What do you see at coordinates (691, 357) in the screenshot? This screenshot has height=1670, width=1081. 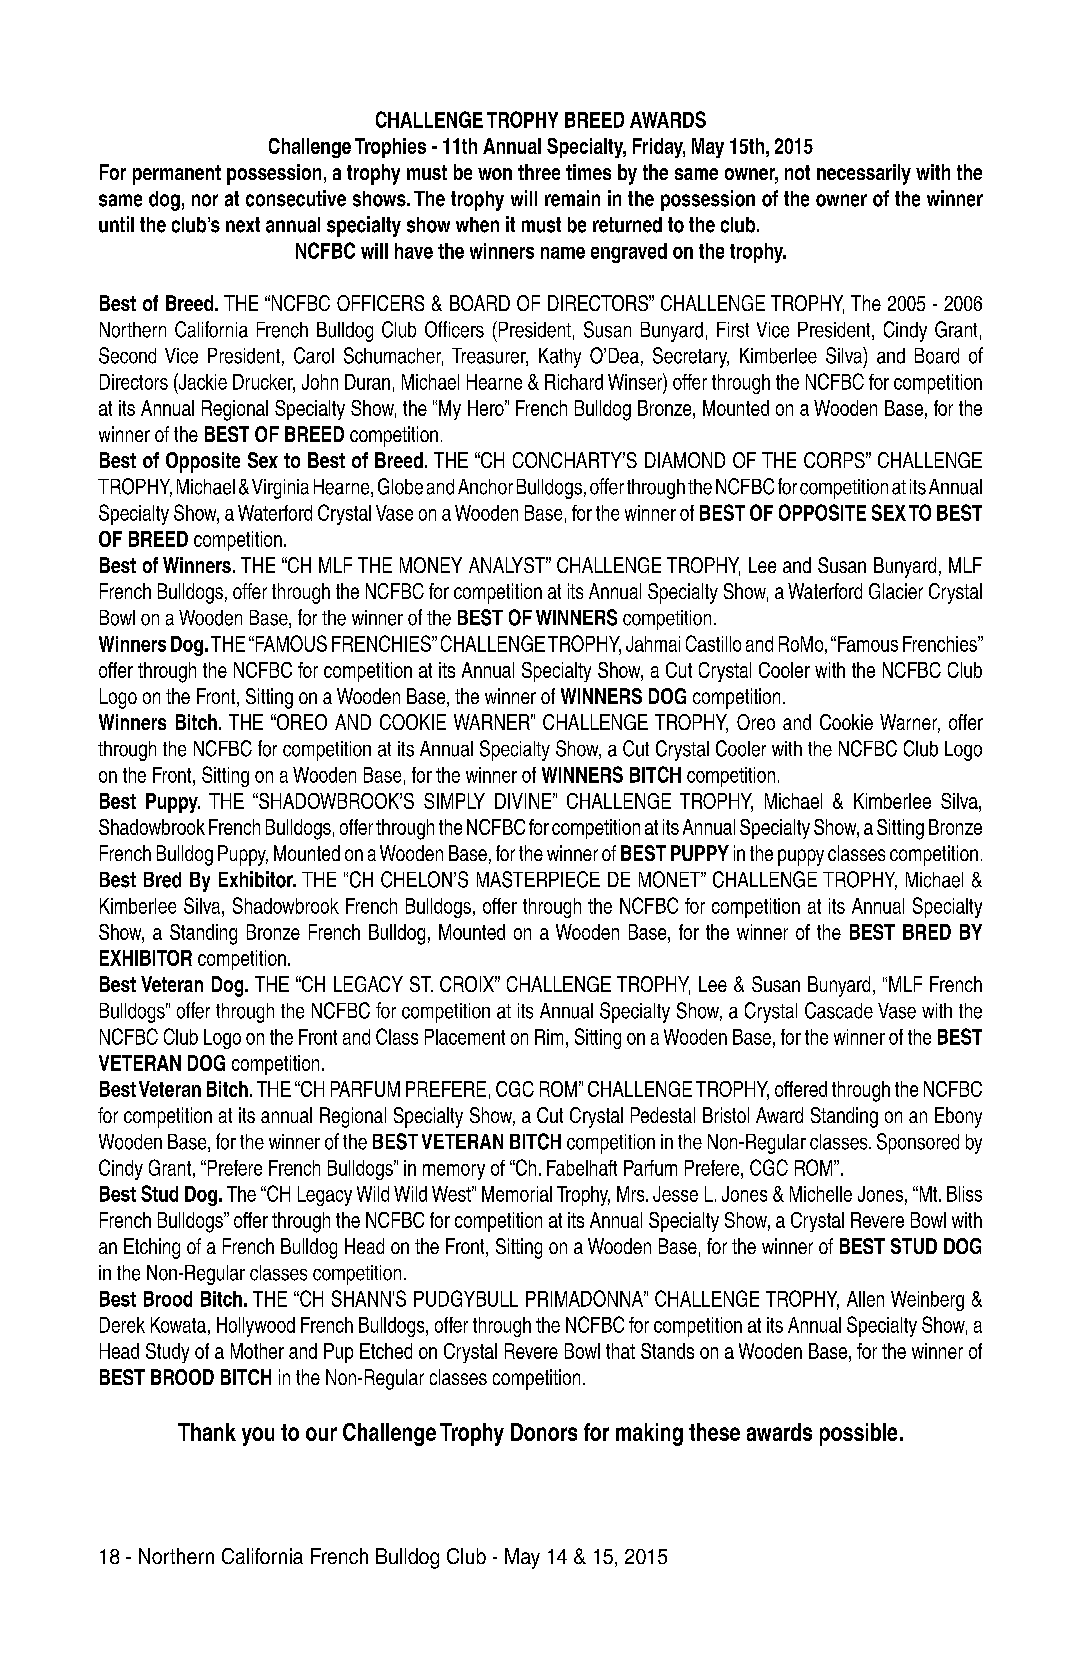 I see `Secretary` at bounding box center [691, 357].
